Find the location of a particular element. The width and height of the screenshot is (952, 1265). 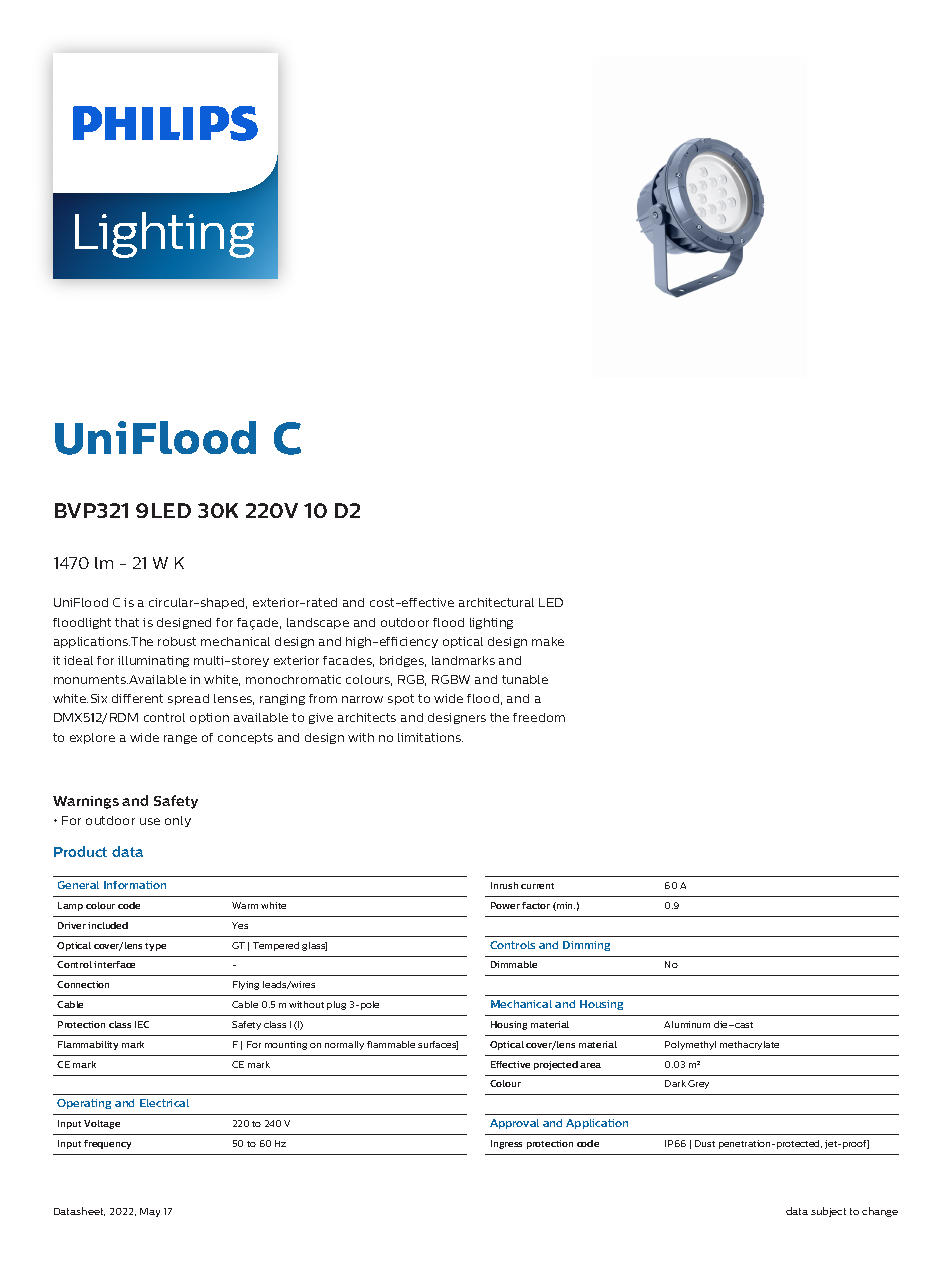

subject is located at coordinates (828, 1212).
